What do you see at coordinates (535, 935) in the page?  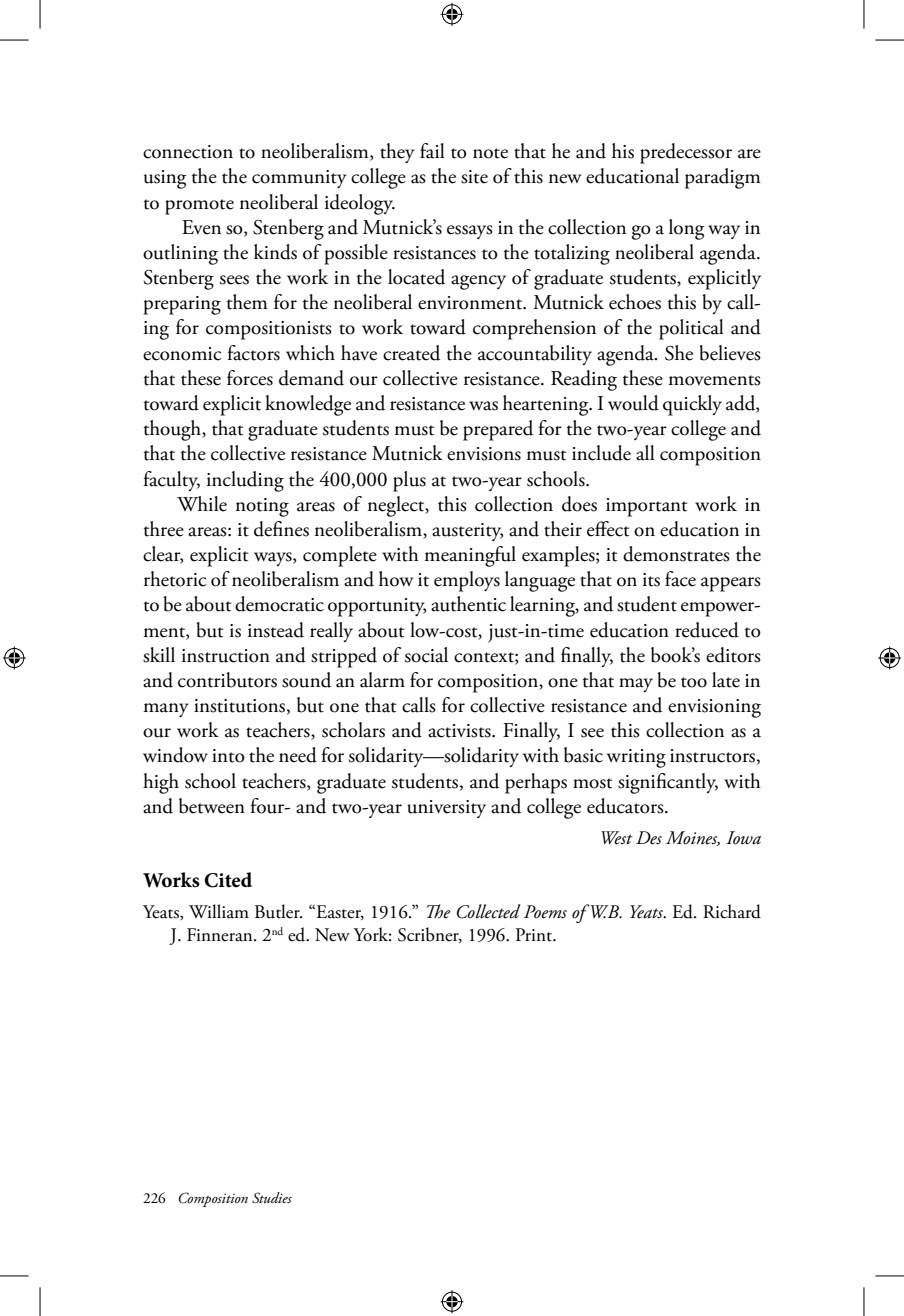 I see `Print` at bounding box center [535, 935].
